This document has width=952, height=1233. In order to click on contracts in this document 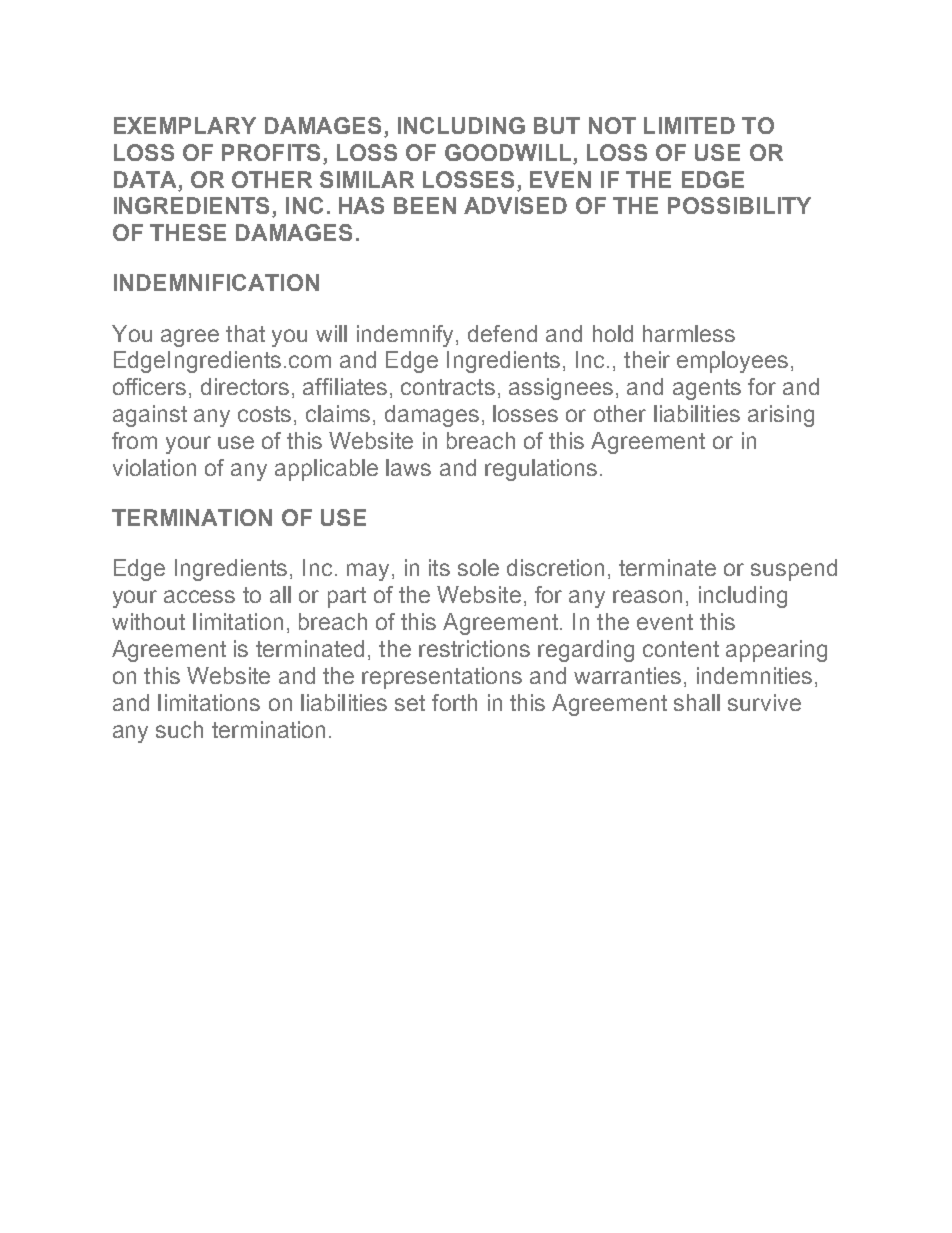, I will do `click(448, 387)`.
